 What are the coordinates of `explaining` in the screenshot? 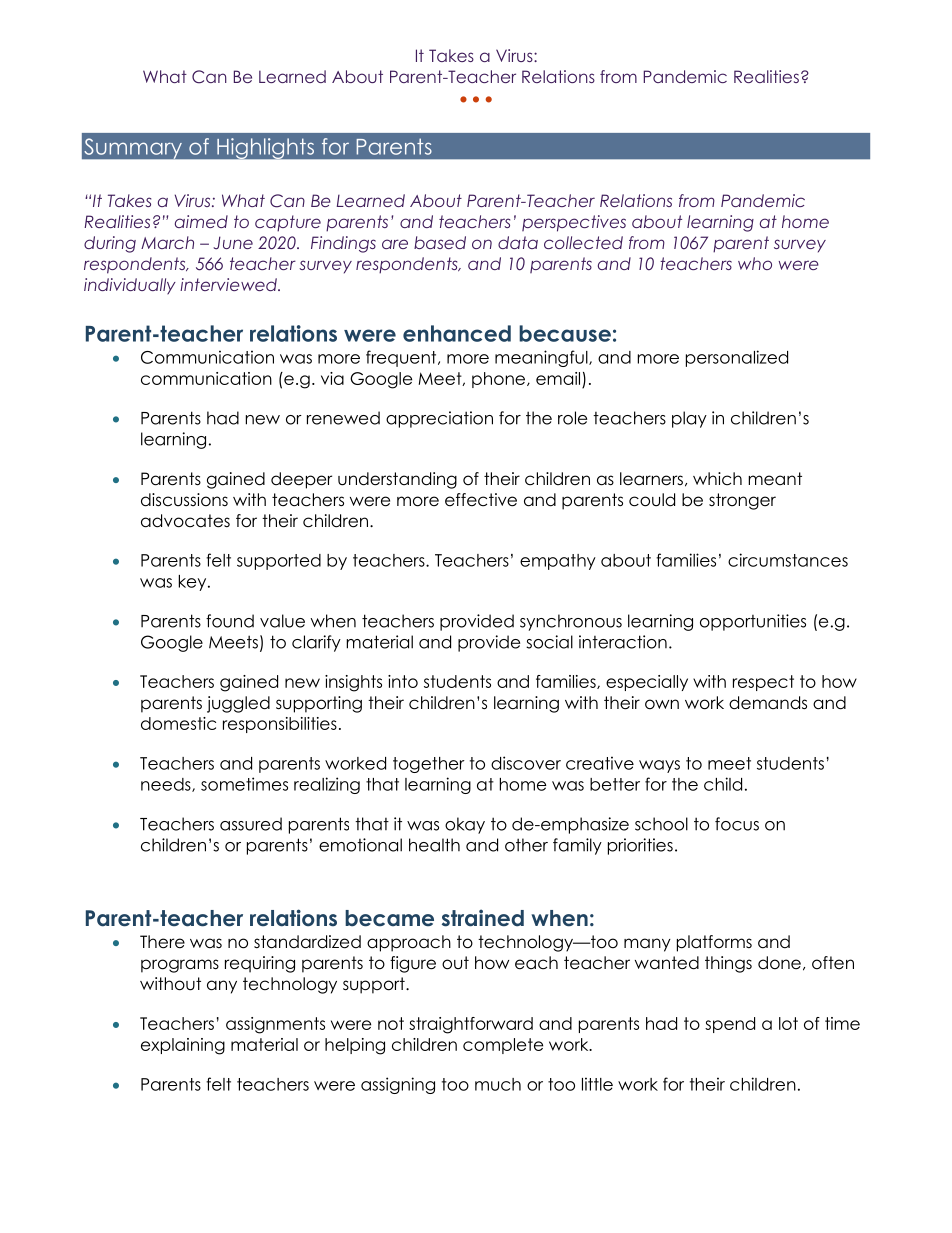 It's located at (183, 1046).
